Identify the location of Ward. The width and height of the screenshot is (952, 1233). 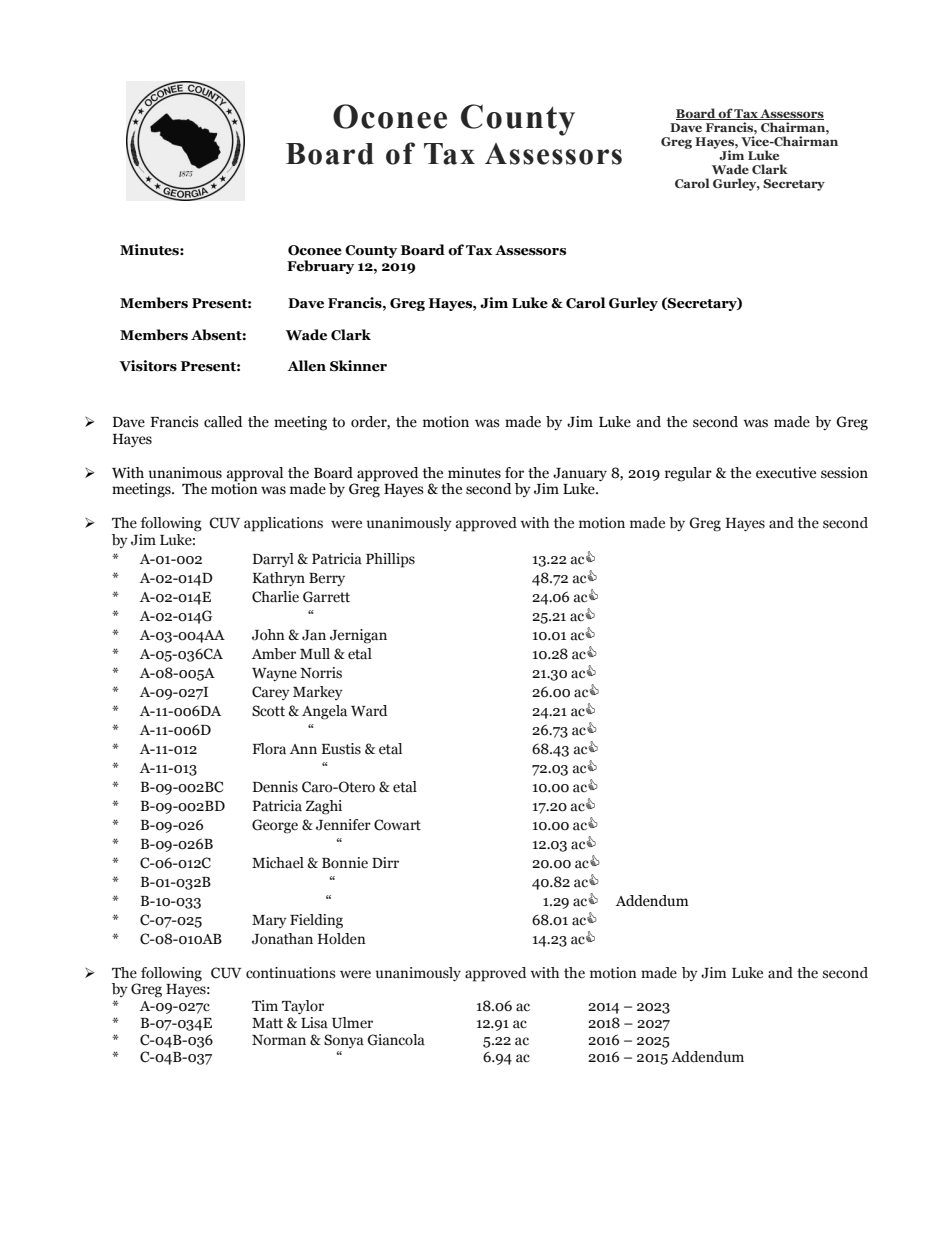
(369, 711).
